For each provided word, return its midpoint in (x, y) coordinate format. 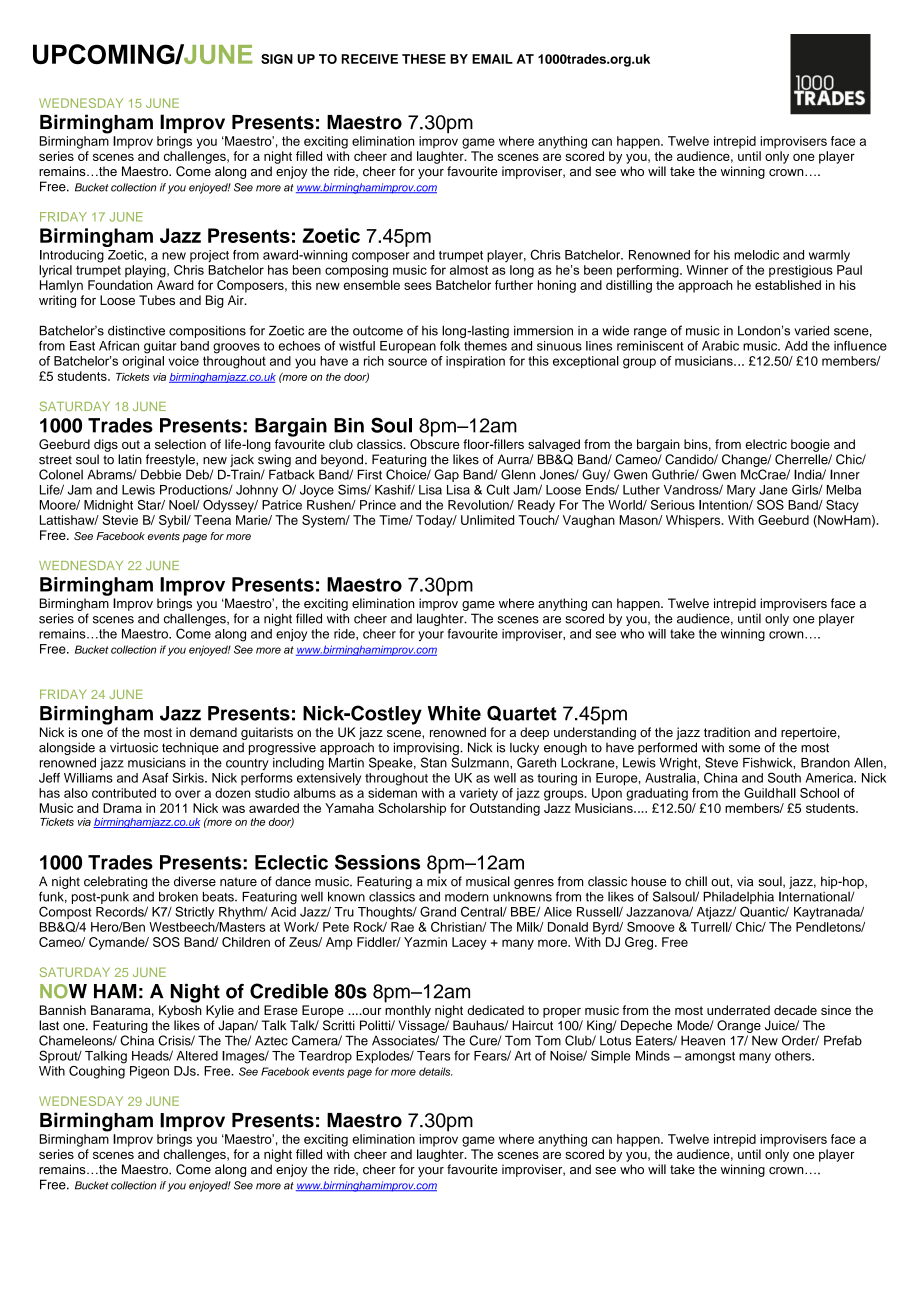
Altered (197, 1056)
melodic (756, 255)
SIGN (277, 59)
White (454, 713)
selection (180, 444)
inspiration (475, 362)
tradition (727, 732)
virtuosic (134, 747)
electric (766, 444)
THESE (424, 59)
